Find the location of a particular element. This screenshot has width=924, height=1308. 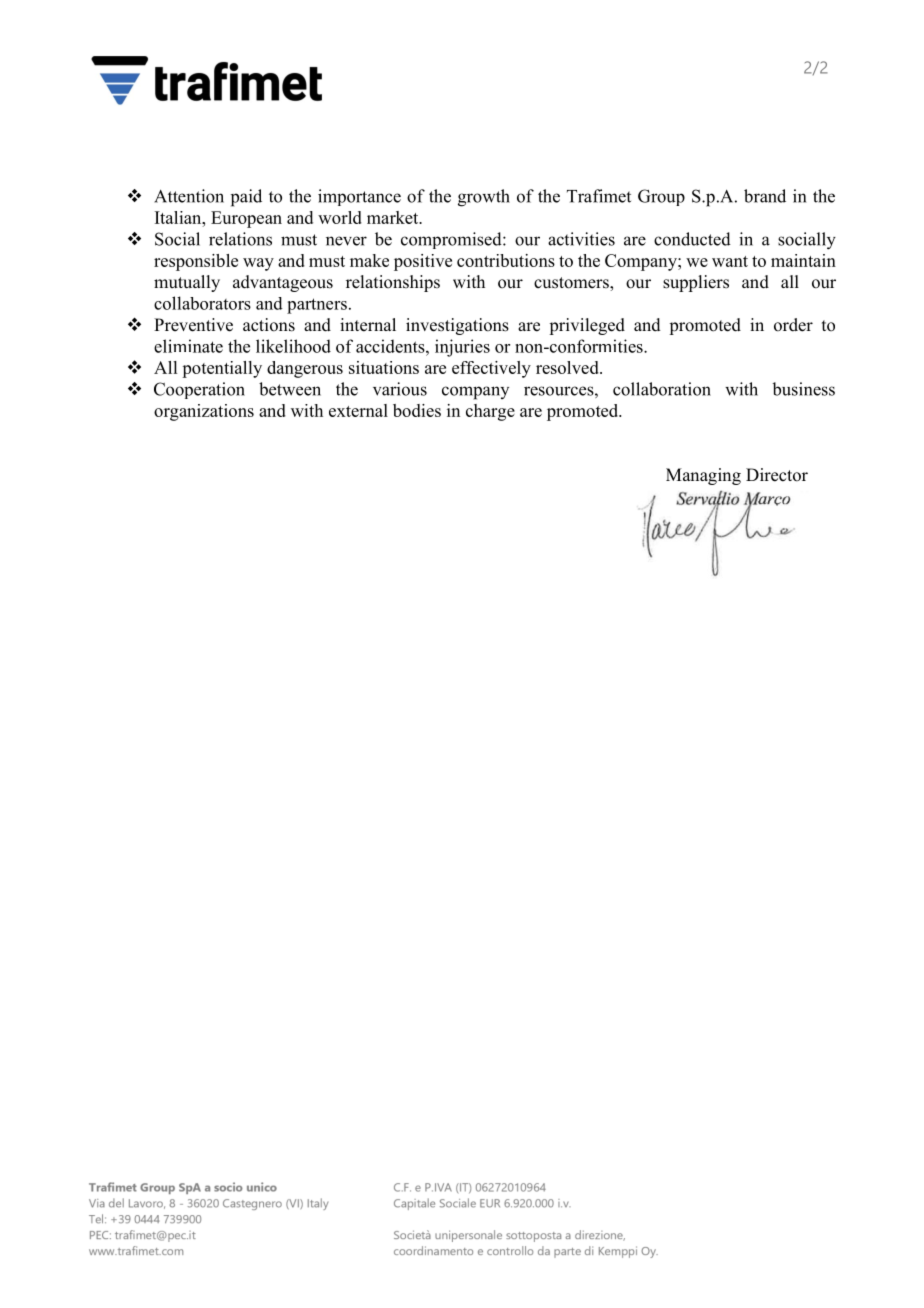

brand is located at coordinates (765, 196).
